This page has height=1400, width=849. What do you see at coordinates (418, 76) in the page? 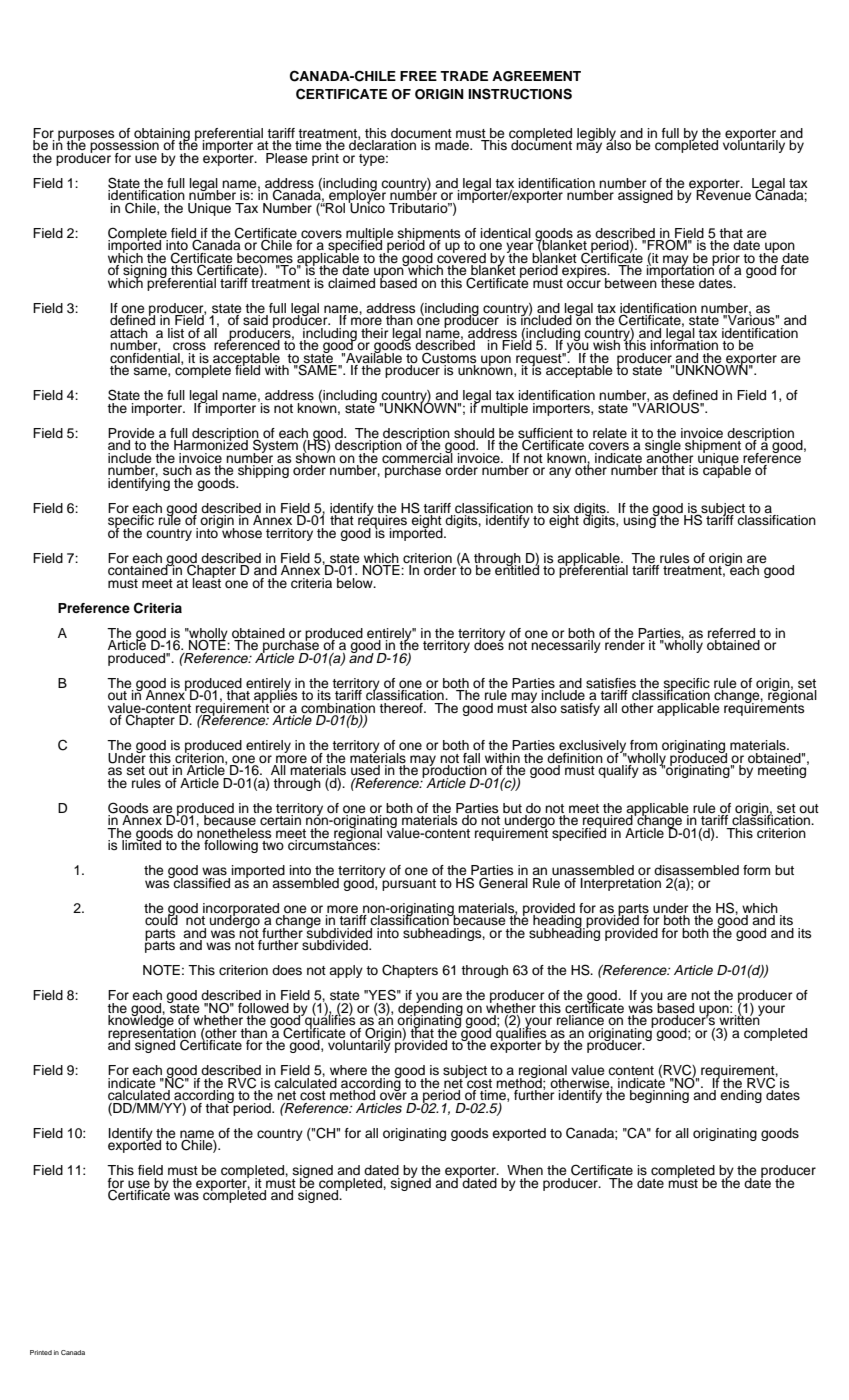
I see `FREE` at bounding box center [418, 76].
